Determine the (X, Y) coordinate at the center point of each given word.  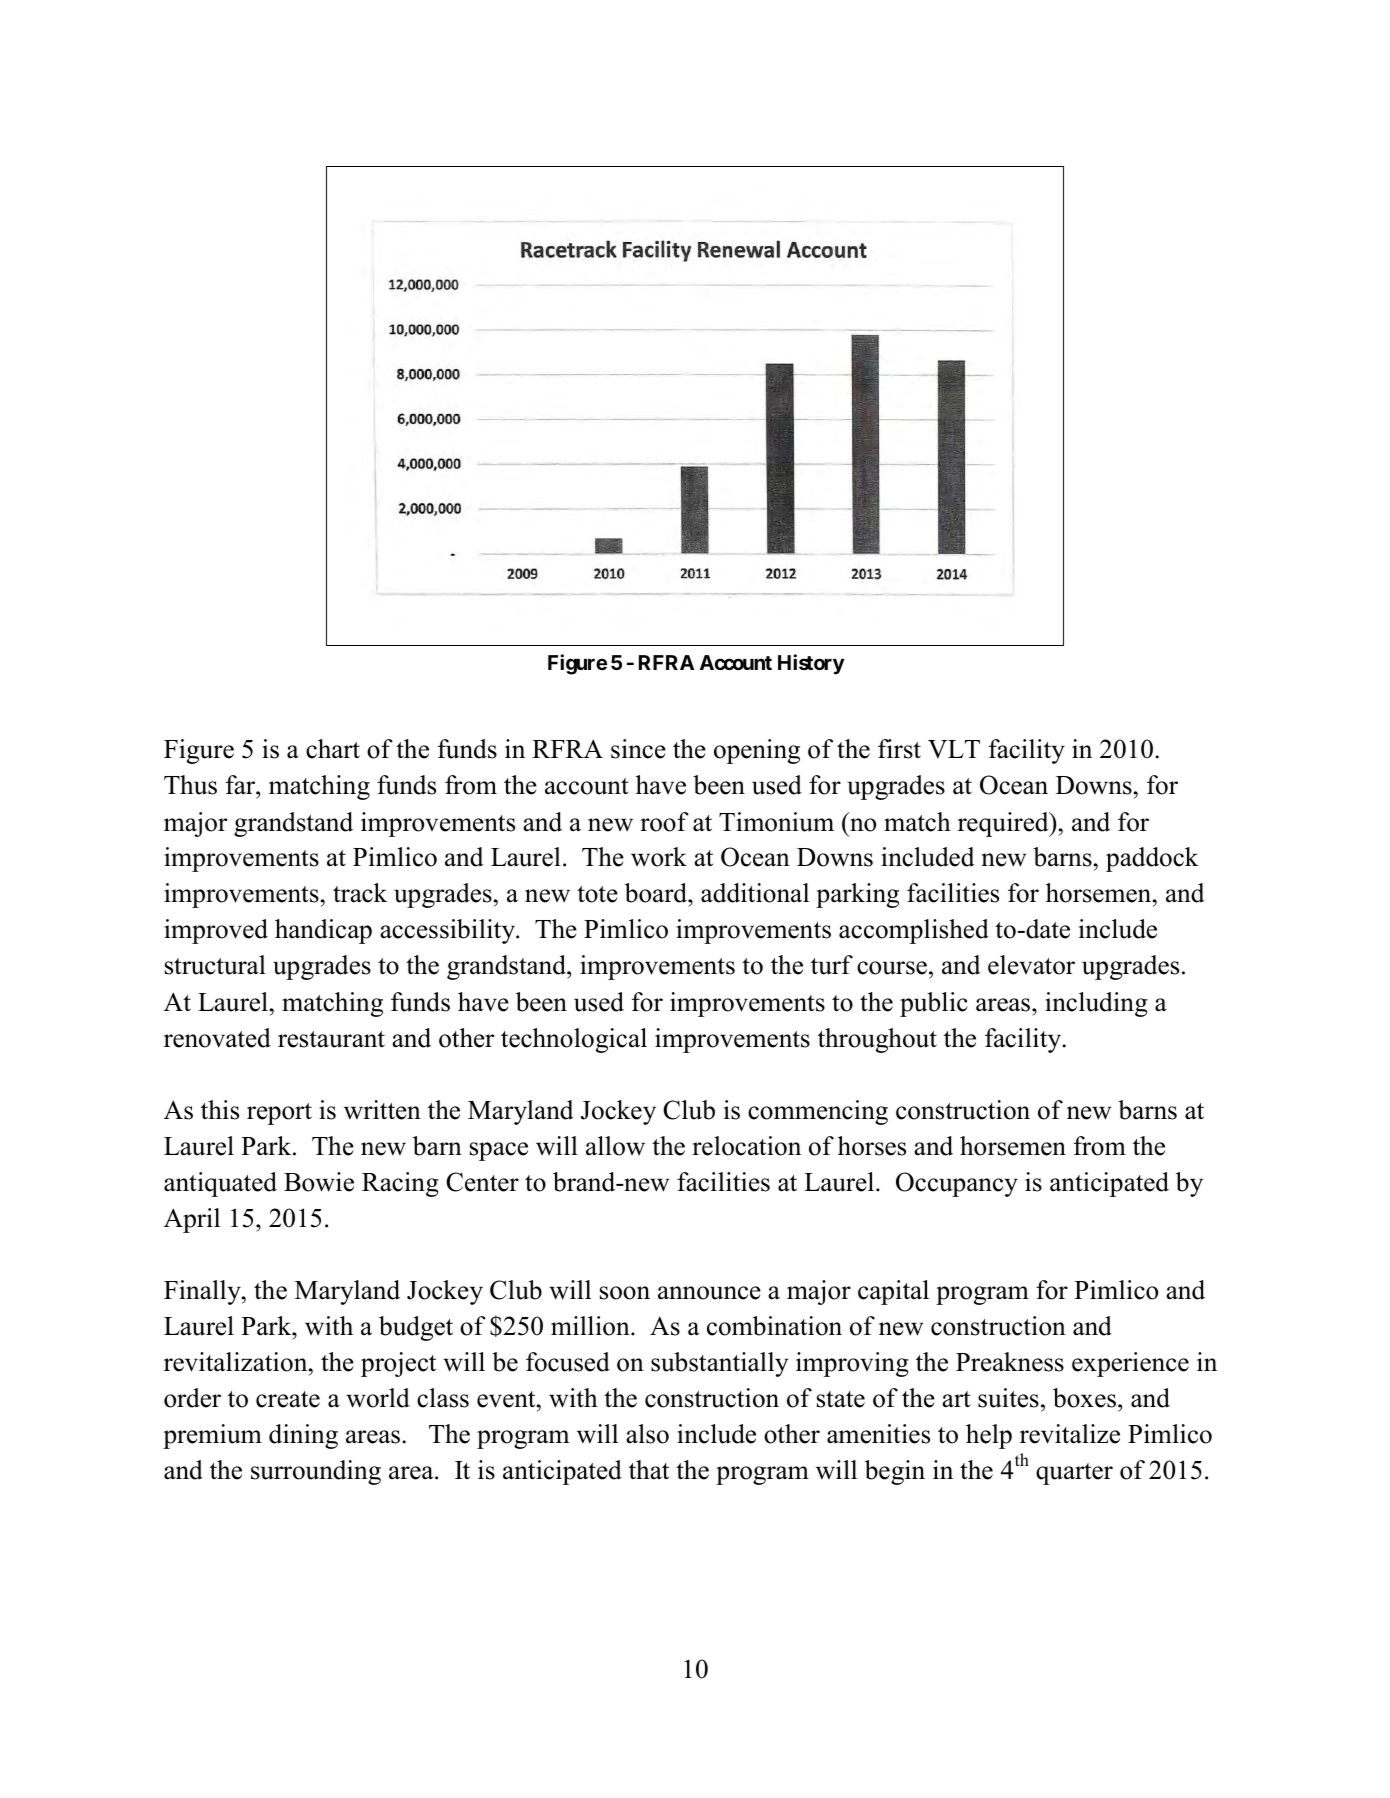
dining (303, 1436)
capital (893, 1292)
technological (574, 1040)
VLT (954, 749)
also (647, 1434)
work (659, 857)
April (192, 1220)
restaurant (331, 1039)
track (360, 893)
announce (709, 1293)
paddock (1152, 859)
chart (333, 749)
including (1096, 1004)
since (638, 749)
